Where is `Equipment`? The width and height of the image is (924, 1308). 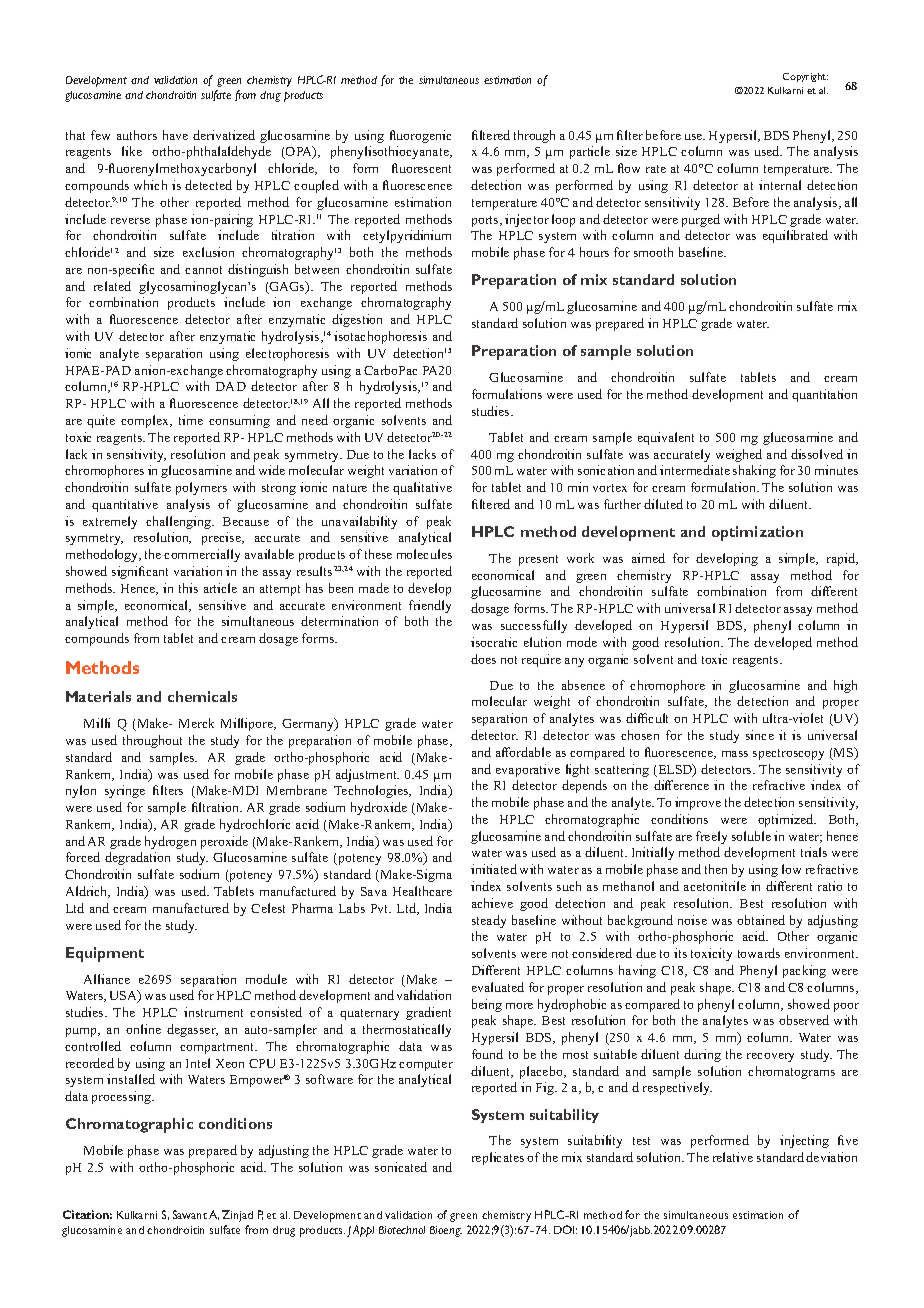 Equipment is located at coordinates (105, 954).
